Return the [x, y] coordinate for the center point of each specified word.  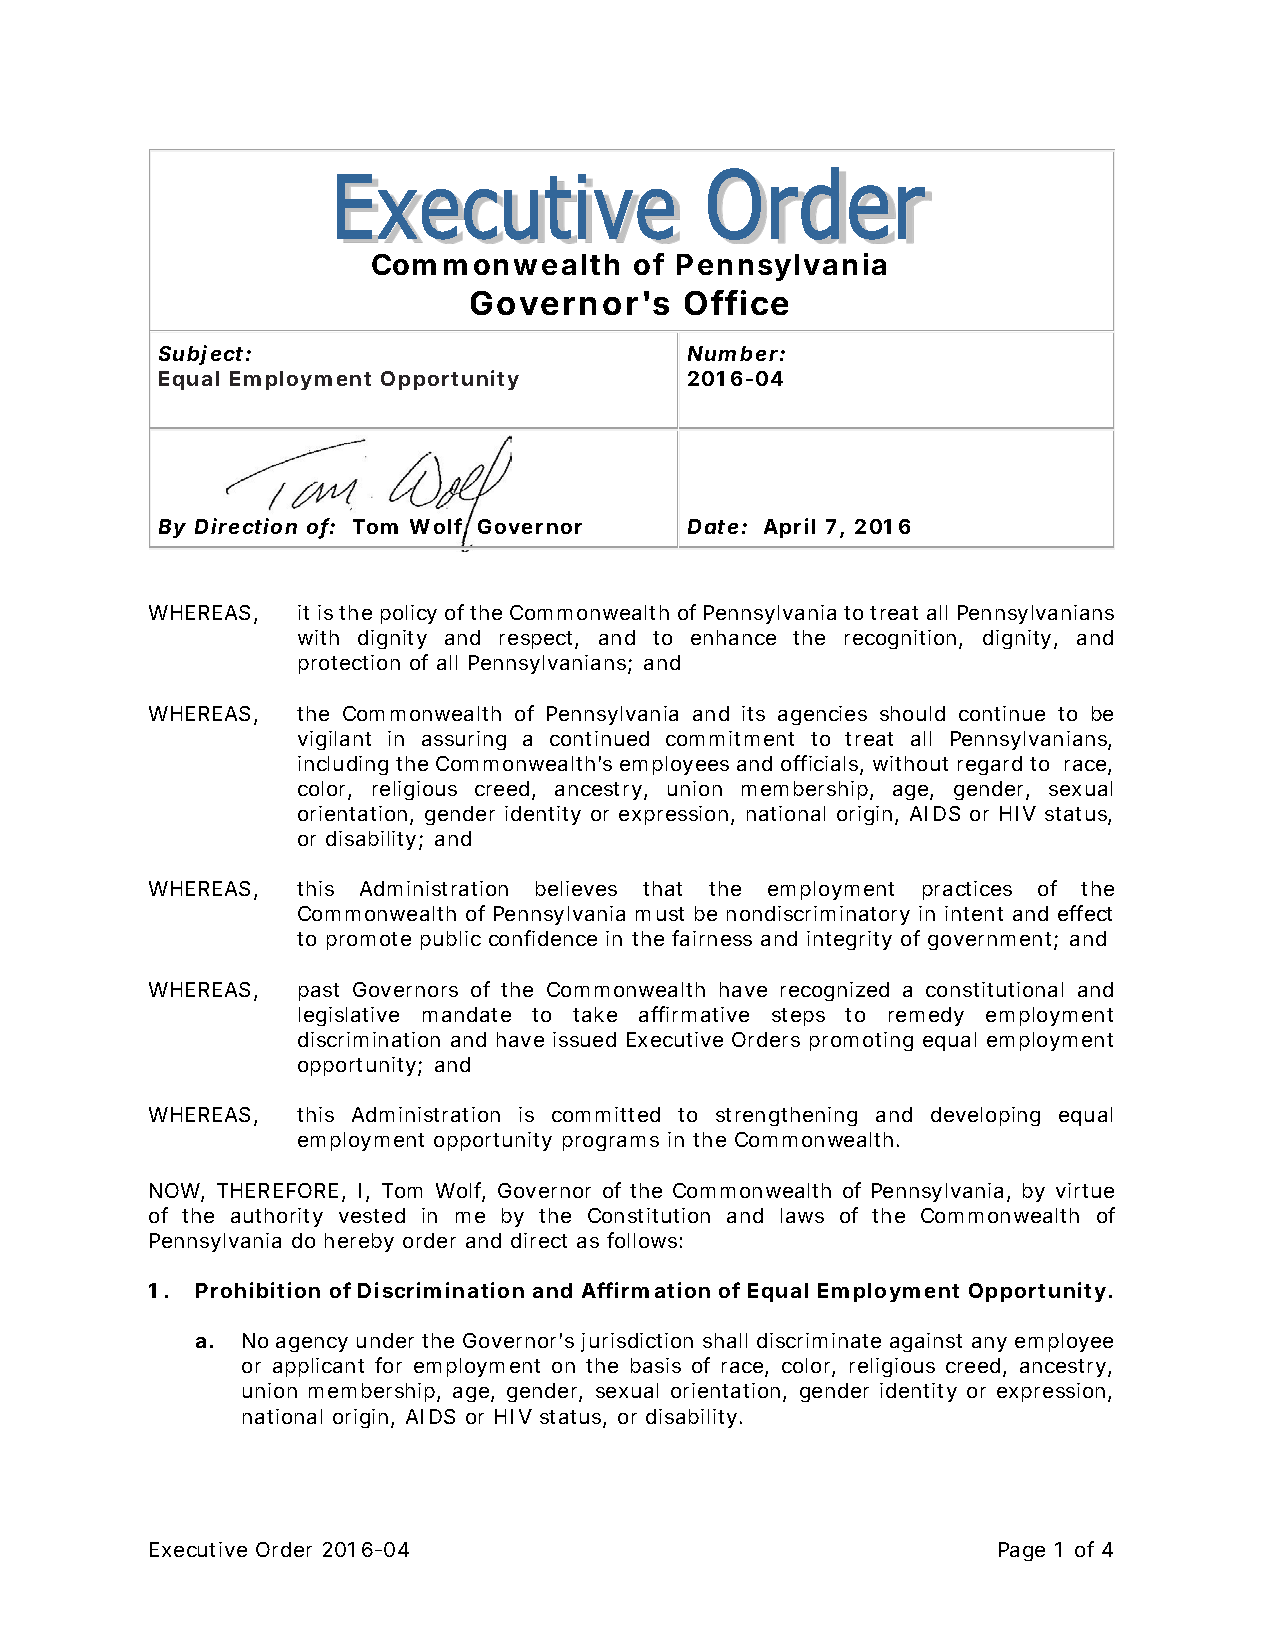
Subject [201, 355]
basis [656, 1365]
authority [277, 1217]
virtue [1085, 1190]
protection [349, 664]
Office [736, 302]
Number [733, 353]
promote [369, 941]
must [660, 914]
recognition [900, 639]
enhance [733, 637]
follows [642, 1240]
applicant [318, 1367]
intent [974, 913]
